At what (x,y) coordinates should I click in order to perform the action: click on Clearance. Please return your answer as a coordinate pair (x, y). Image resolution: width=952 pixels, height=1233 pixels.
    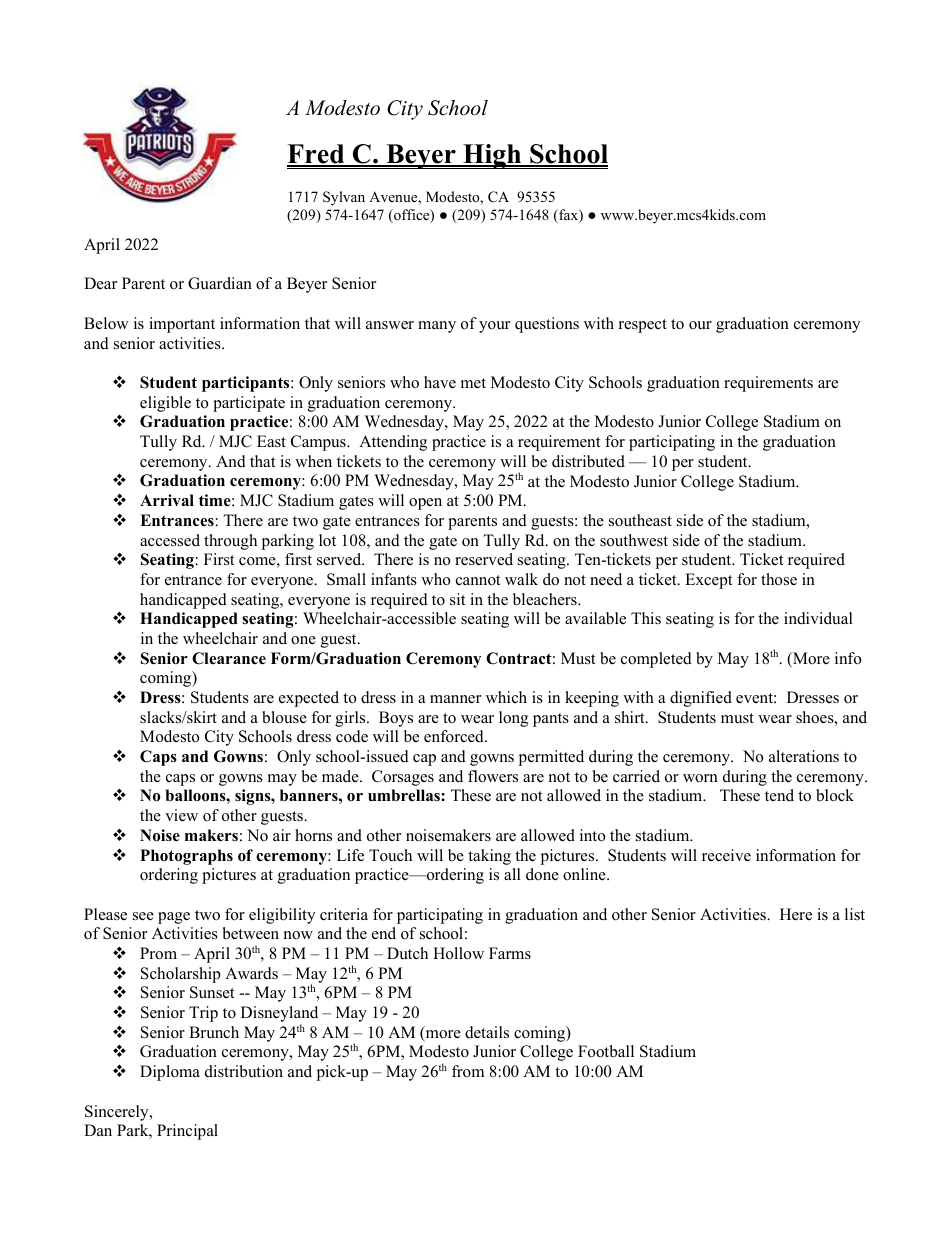
    Looking at the image, I should click on (229, 658).
